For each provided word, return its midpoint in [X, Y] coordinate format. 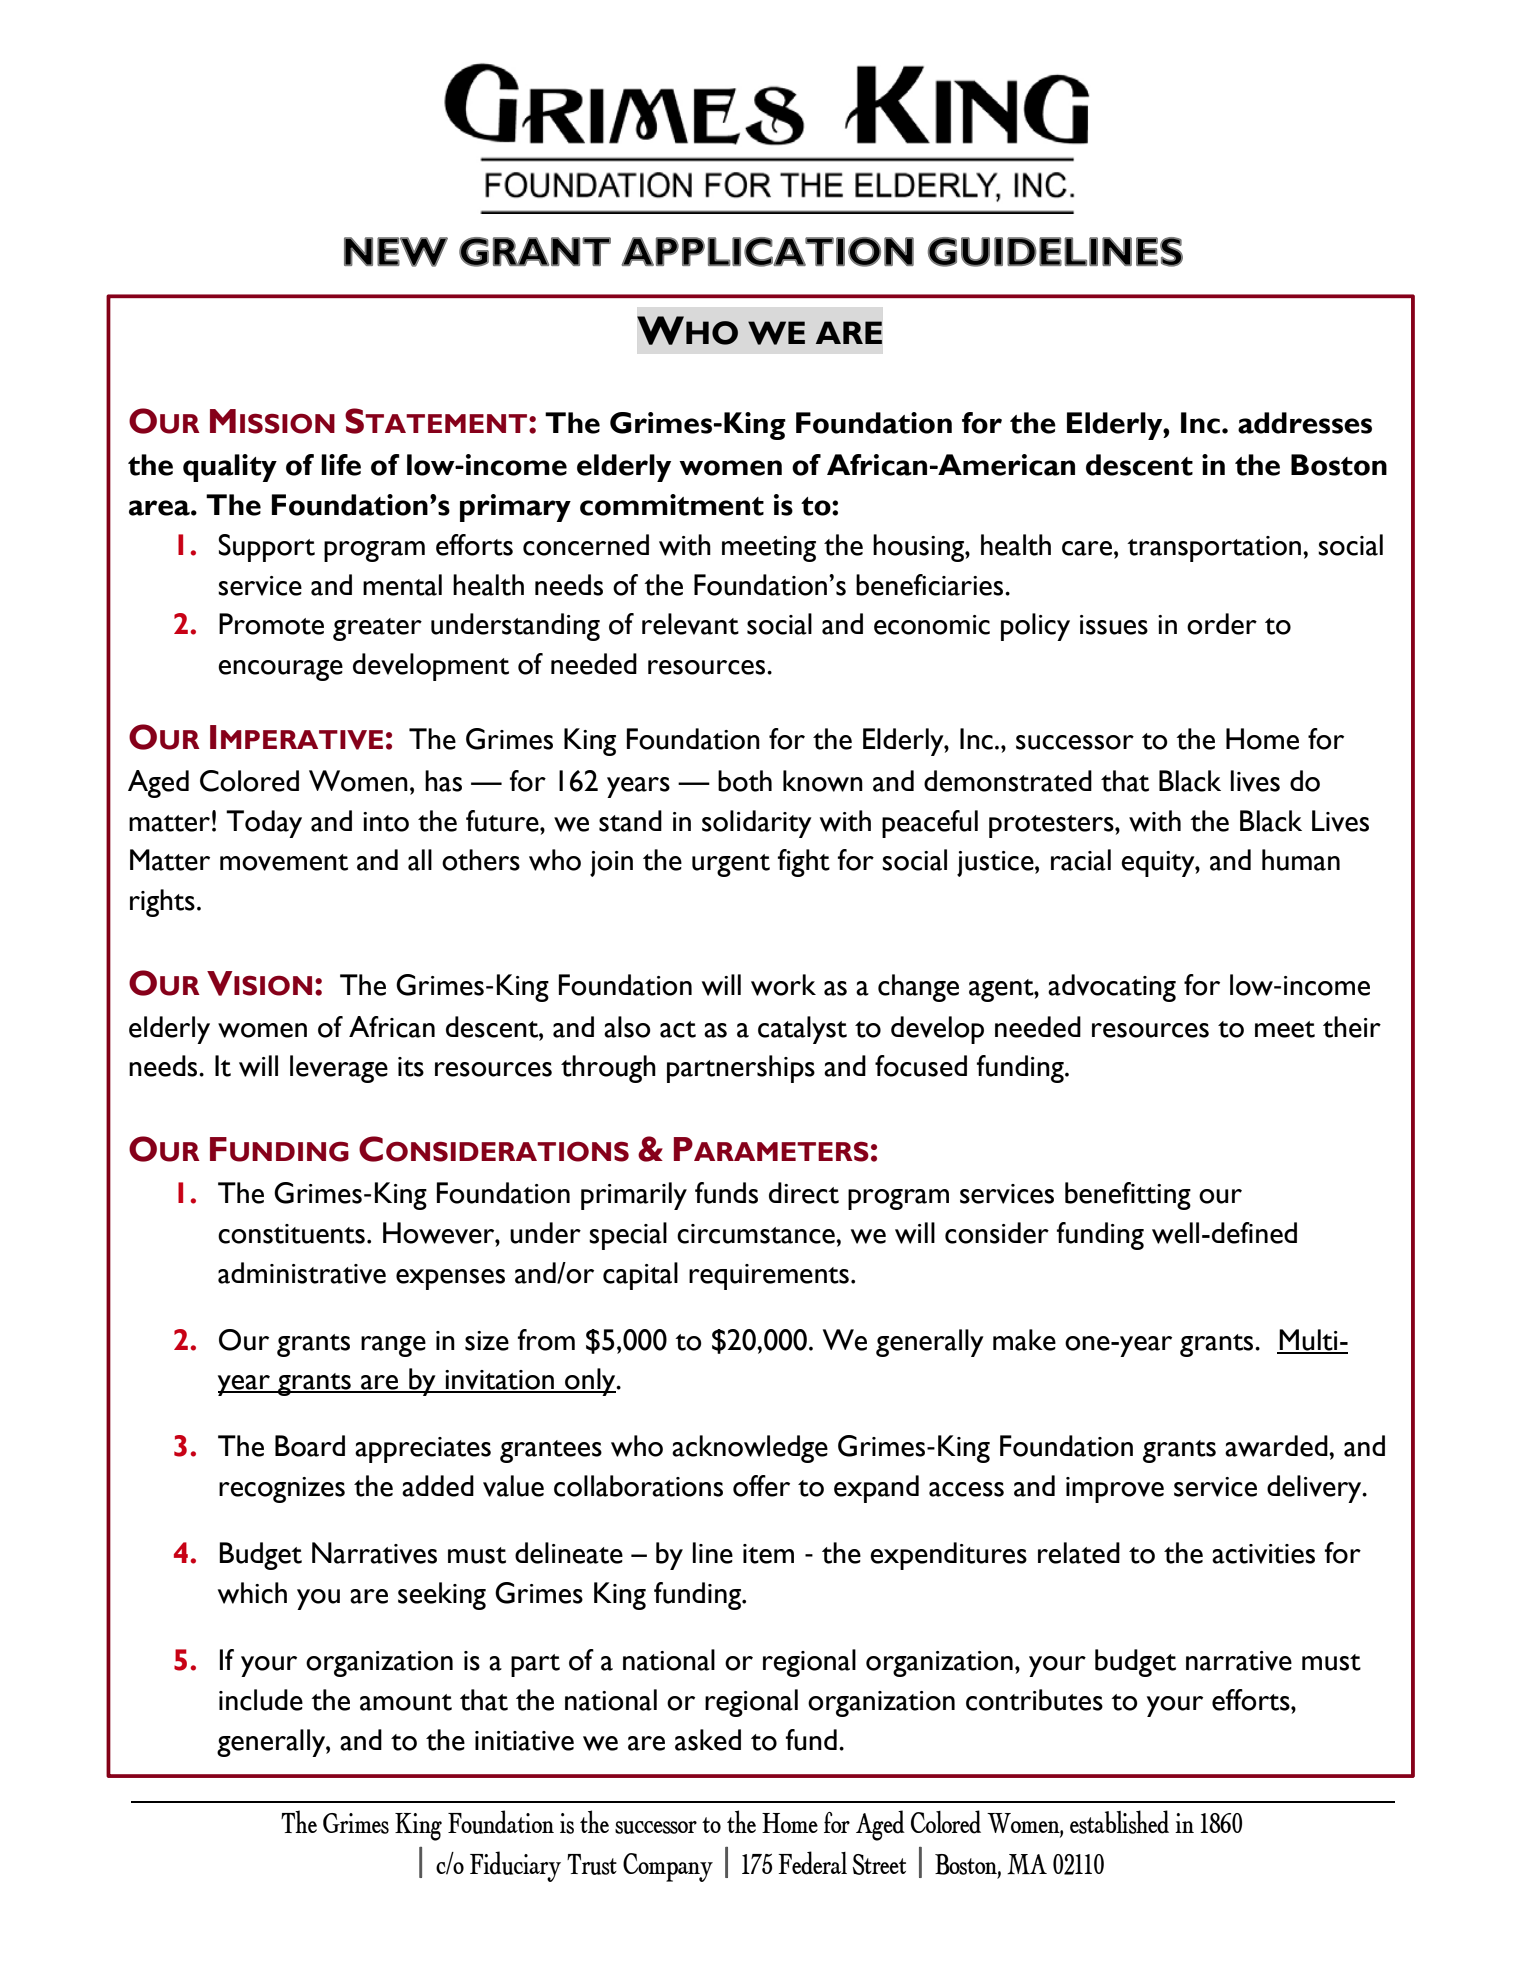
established [1119, 1822]
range [393, 1346]
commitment [672, 505]
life [341, 465]
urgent [731, 865]
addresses [1305, 423]
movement [284, 862]
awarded [1277, 1446]
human [1301, 860]
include [261, 1700]
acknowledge [750, 1449]
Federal [812, 1863]
